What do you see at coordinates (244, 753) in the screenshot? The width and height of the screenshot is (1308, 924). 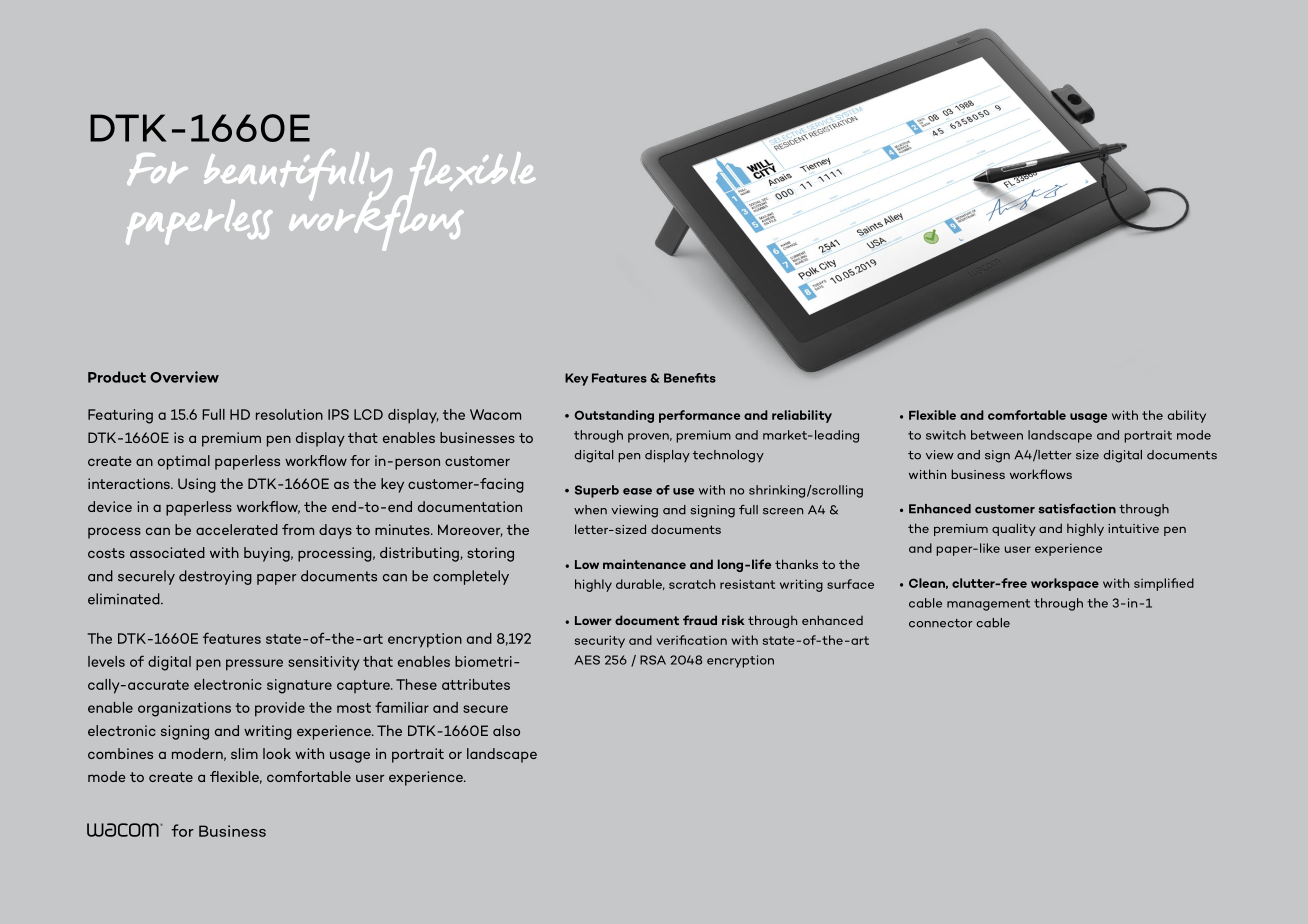 I see `slim` at bounding box center [244, 753].
